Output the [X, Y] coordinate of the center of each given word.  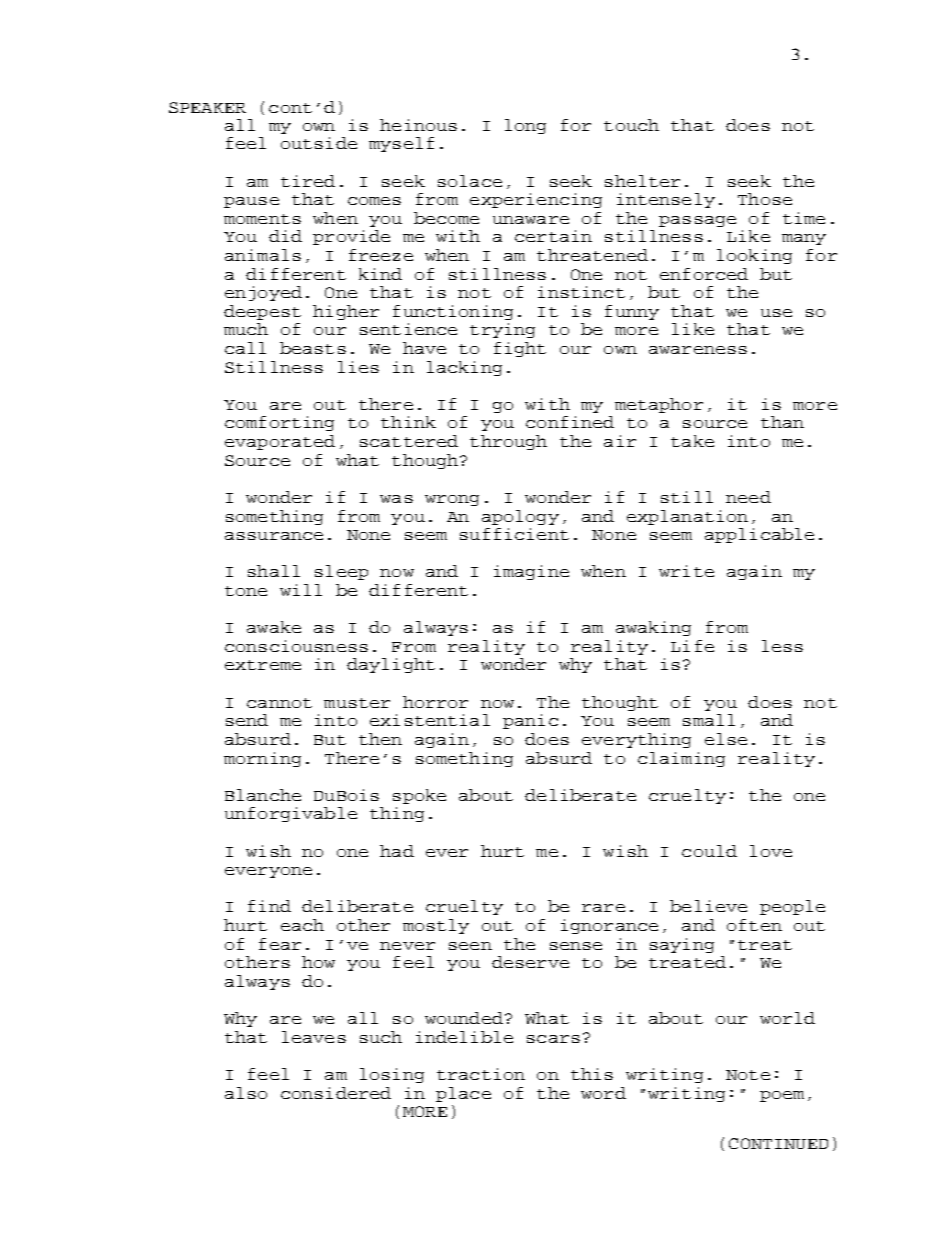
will [301, 590]
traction [481, 1074]
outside [319, 143]
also [246, 1093]
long [525, 126]
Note [748, 1075]
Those [765, 199]
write [686, 571]
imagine [531, 572]
